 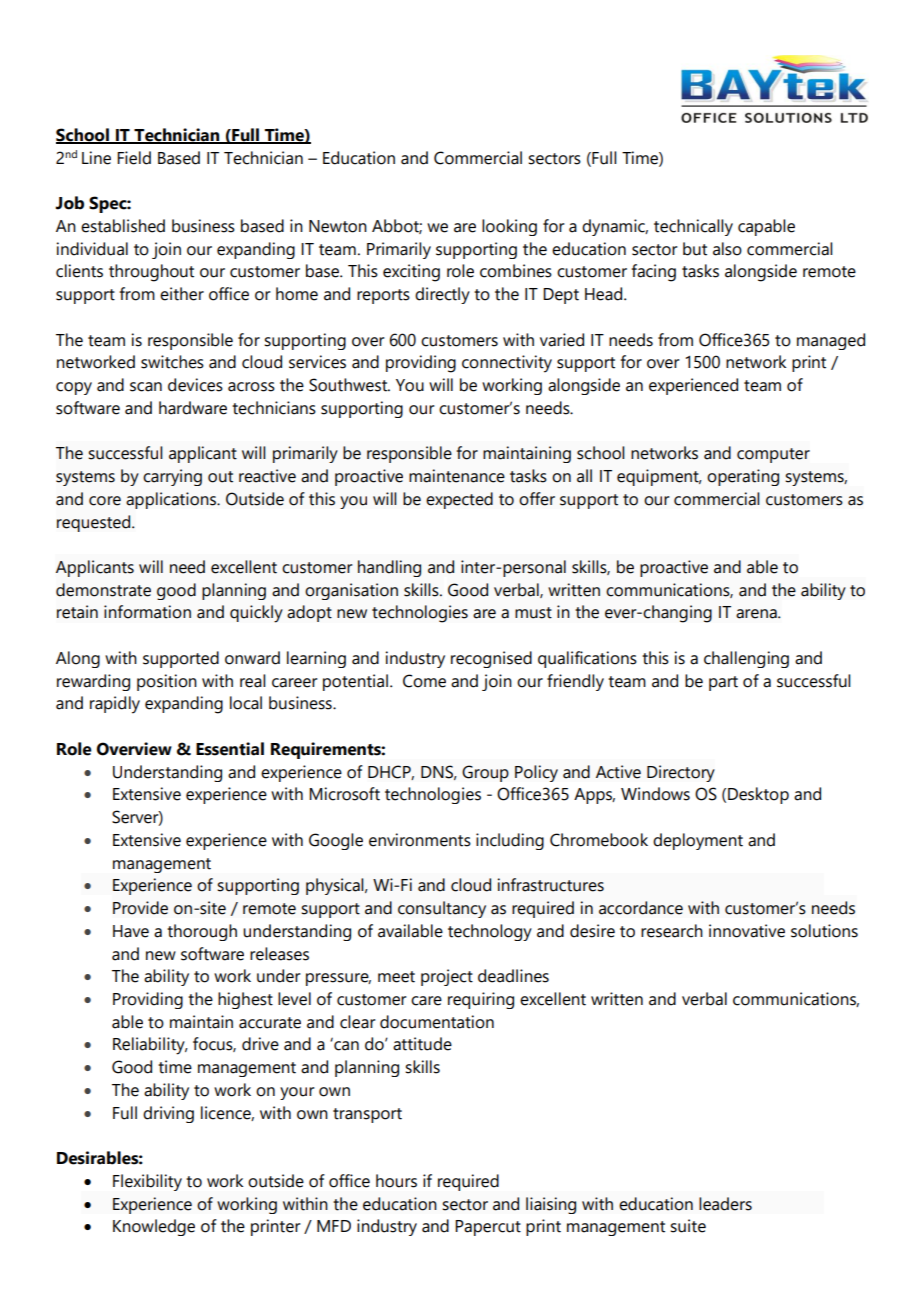 I want to click on Come, so click(x=424, y=681).
